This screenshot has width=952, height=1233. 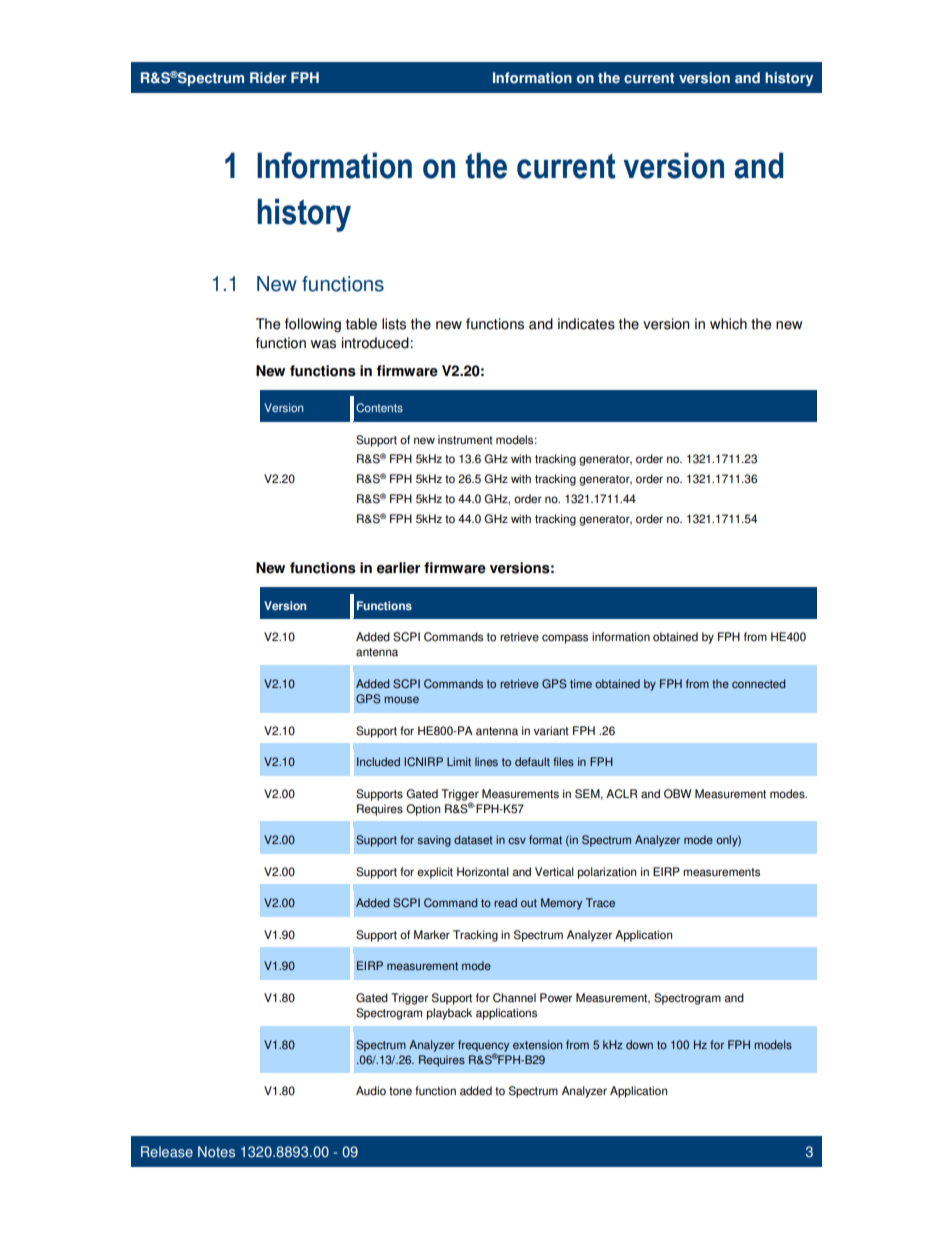 I want to click on connected, so click(x=758, y=684).
